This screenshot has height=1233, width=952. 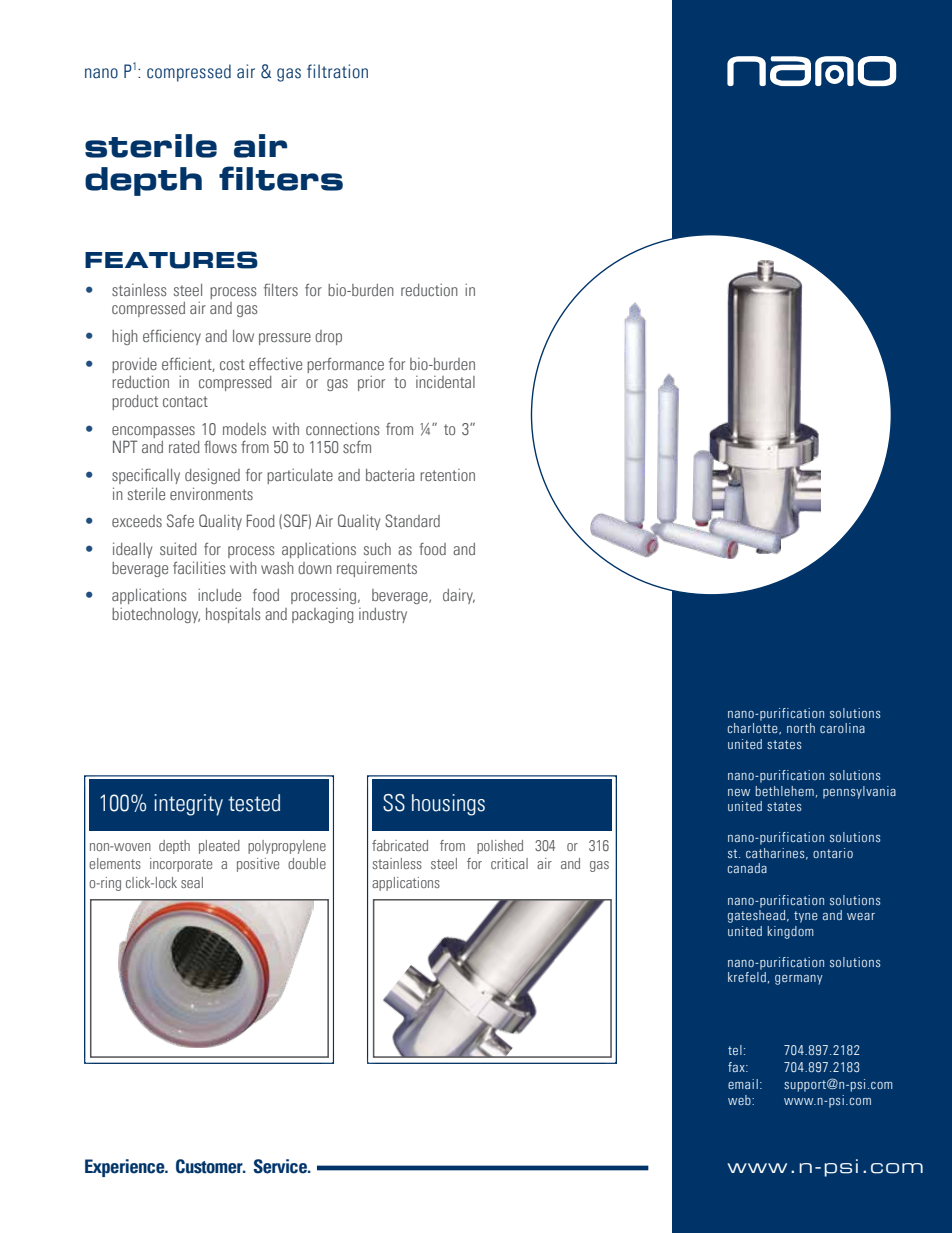 What do you see at coordinates (281, 1166) in the screenshot?
I see `Service` at bounding box center [281, 1166].
